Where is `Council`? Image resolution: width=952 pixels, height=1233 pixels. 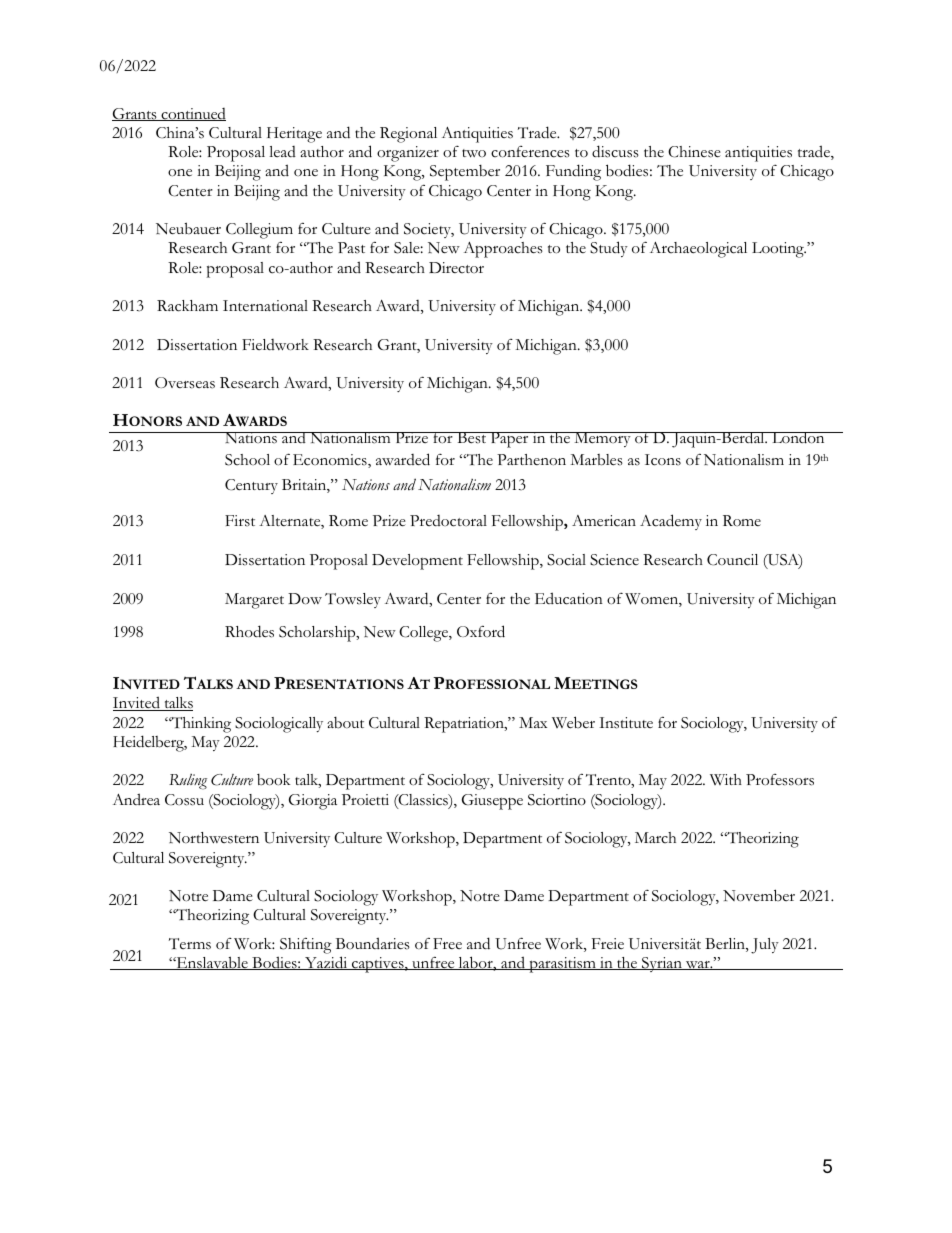
Council is located at coordinates (732, 560).
